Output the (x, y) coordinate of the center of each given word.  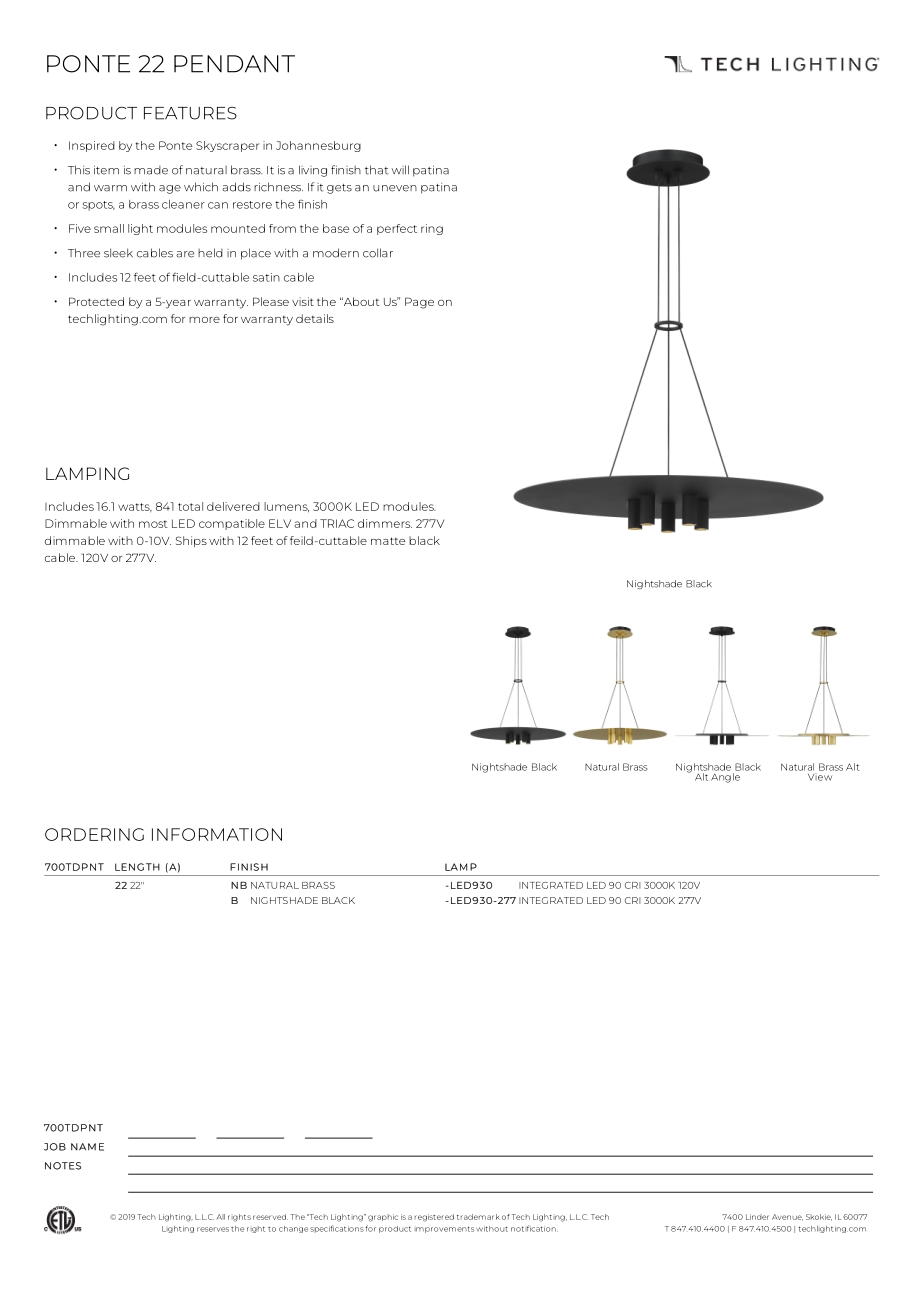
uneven (395, 188)
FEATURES (190, 113)
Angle (725, 778)
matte (388, 541)
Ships (191, 541)
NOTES (63, 1166)
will (400, 169)
